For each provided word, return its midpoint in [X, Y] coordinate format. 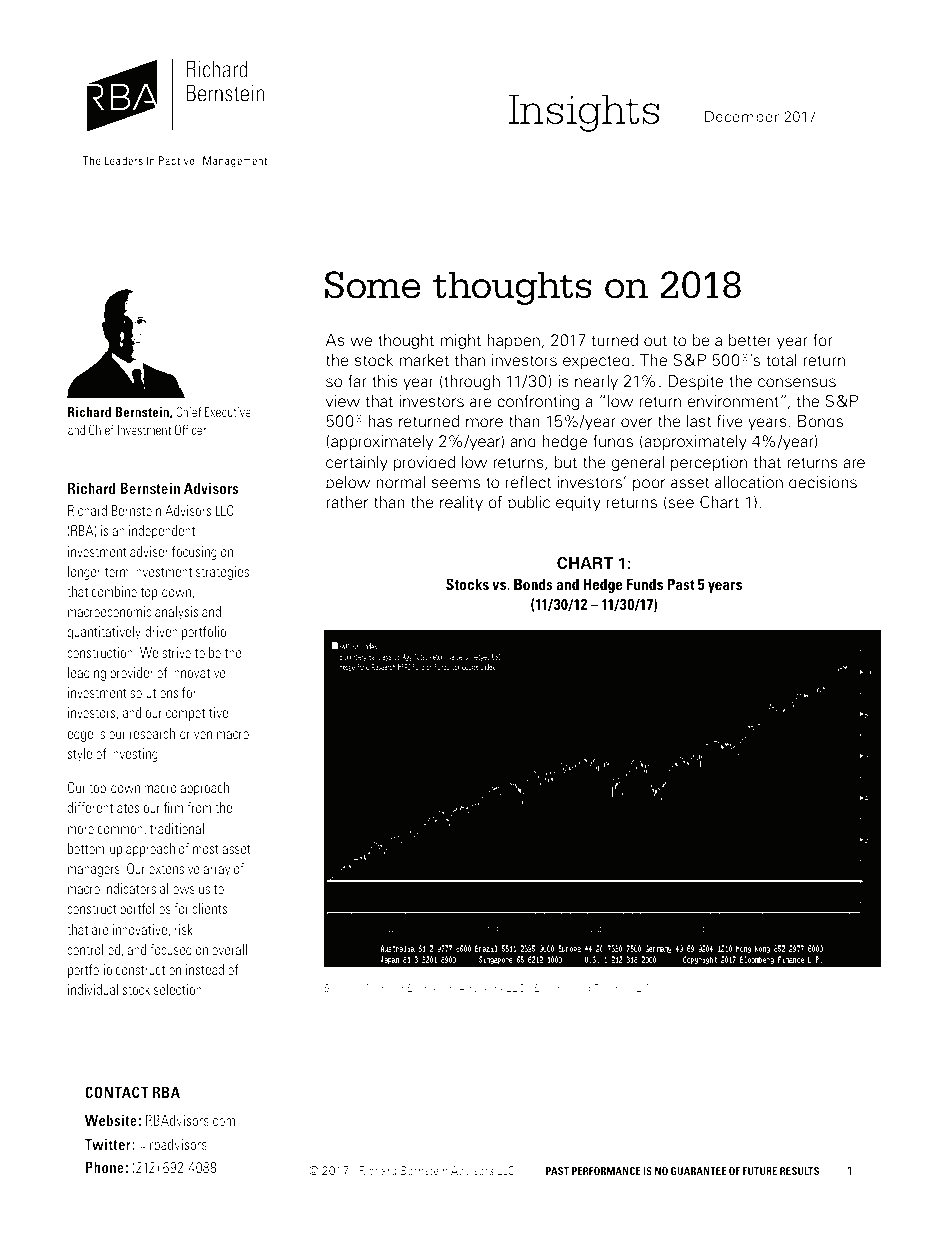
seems [456, 484]
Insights [583, 113]
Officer [190, 429]
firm [173, 807]
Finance [613, 988]
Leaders [123, 160]
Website [110, 1120]
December [742, 116]
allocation [749, 482]
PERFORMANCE [606, 1171]
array [217, 871]
